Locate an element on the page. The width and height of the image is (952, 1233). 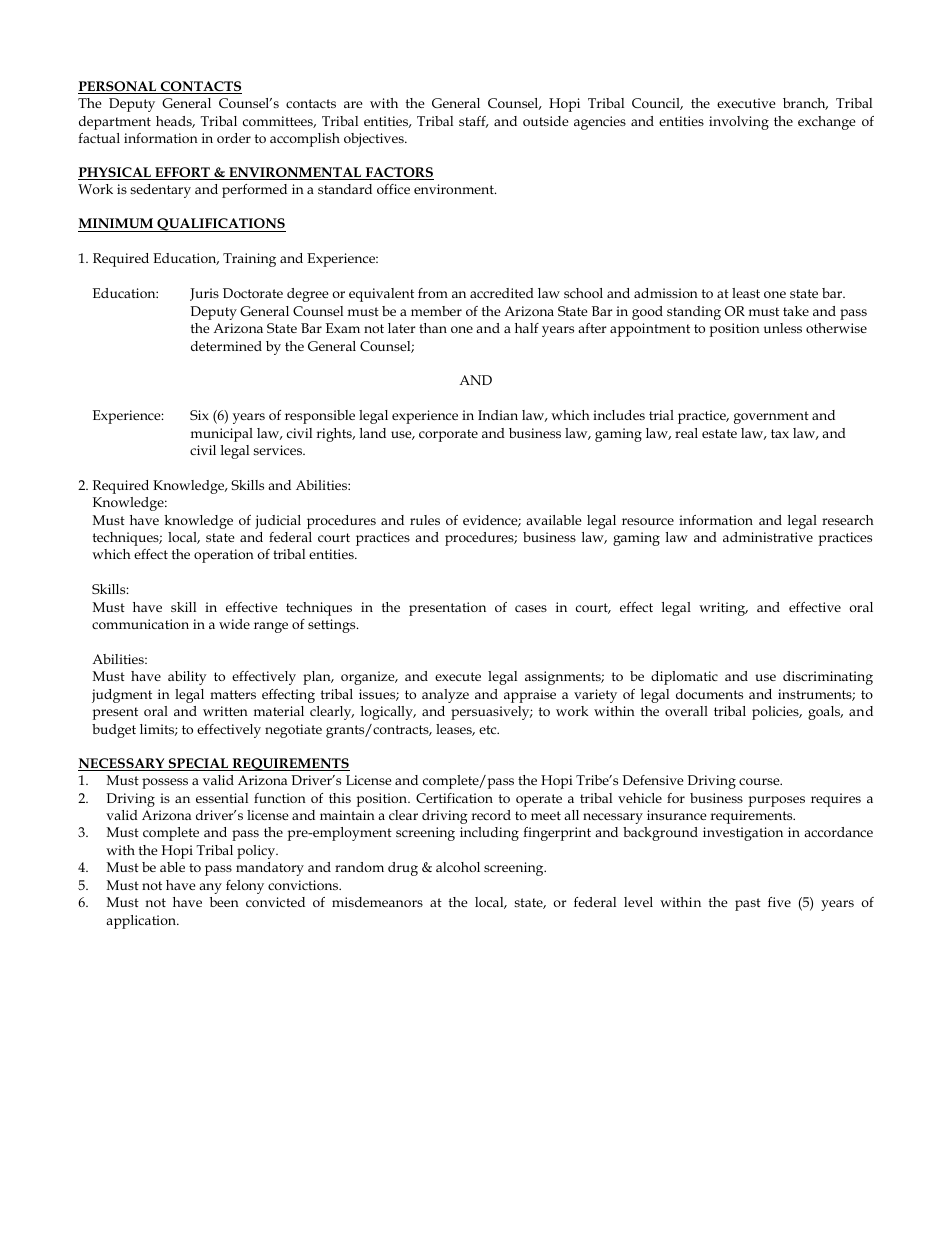
writing is located at coordinates (723, 609).
